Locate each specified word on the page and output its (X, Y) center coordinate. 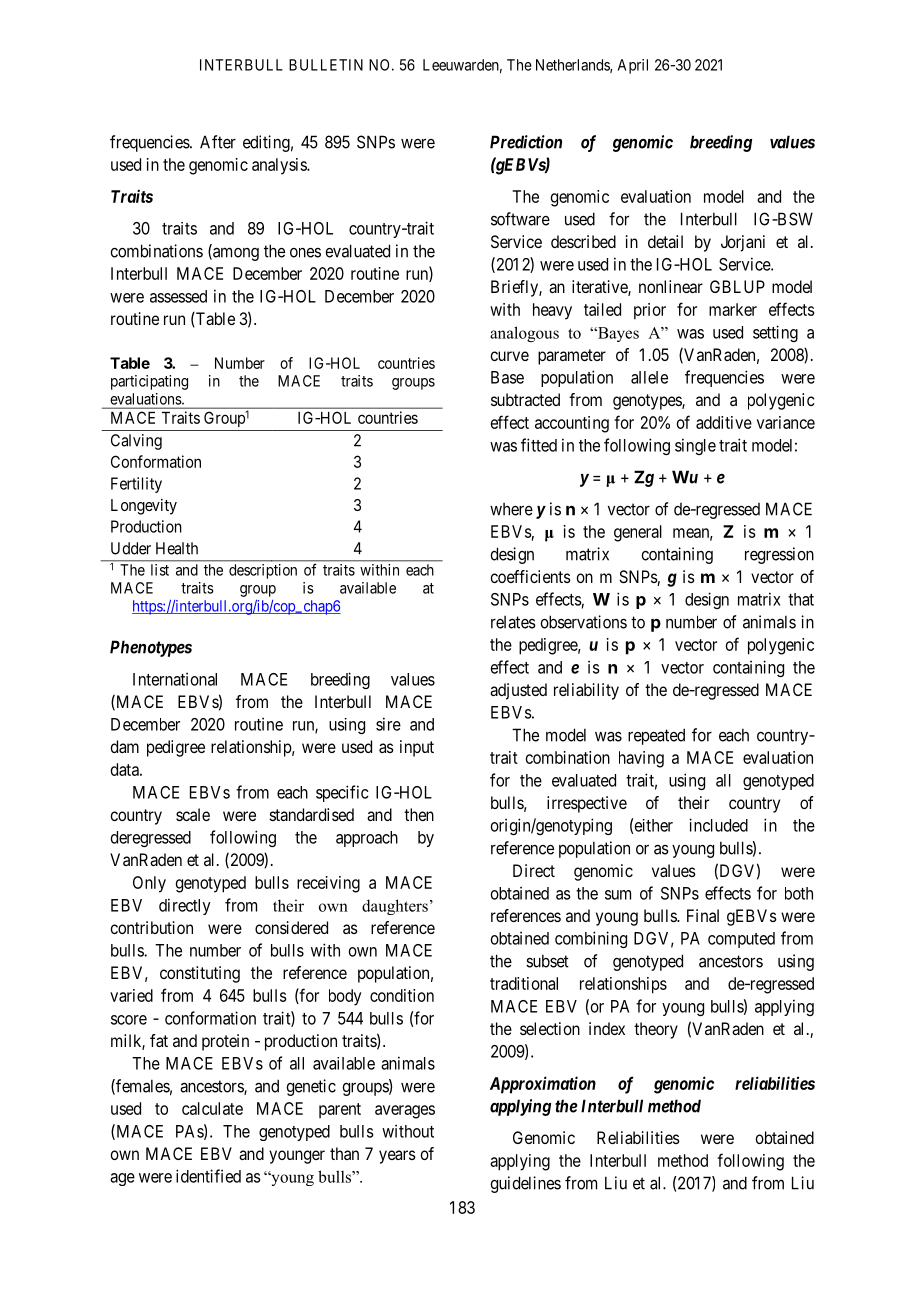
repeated (656, 736)
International (175, 679)
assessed (178, 296)
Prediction (526, 142)
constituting (200, 974)
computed (741, 940)
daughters (395, 907)
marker (733, 309)
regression (779, 555)
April (633, 66)
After (218, 142)
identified (208, 1176)
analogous (524, 334)
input (417, 748)
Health (177, 548)
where (511, 509)
